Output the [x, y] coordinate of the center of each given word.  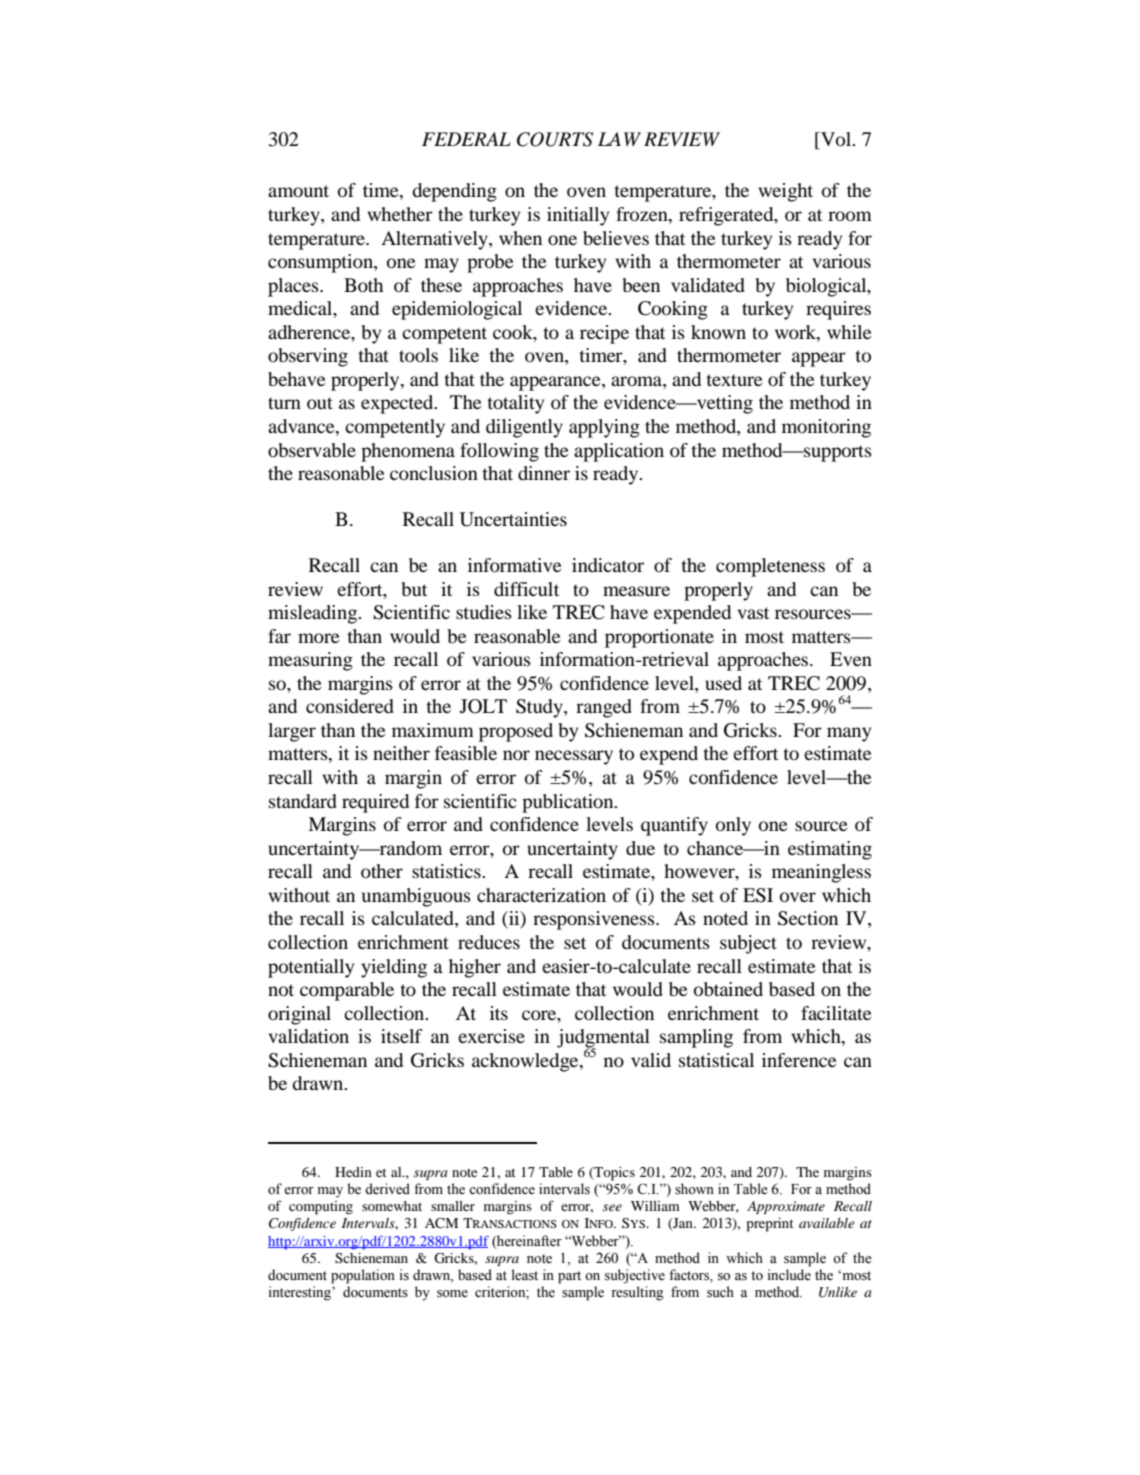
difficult [526, 589]
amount [298, 191]
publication [569, 803]
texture [734, 380]
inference [799, 1060]
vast [753, 613]
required [375, 803]
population [363, 1276]
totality [515, 404]
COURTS [555, 139]
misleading [313, 614]
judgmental [603, 1039]
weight [785, 192]
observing [308, 357]
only [733, 826]
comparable [347, 991]
